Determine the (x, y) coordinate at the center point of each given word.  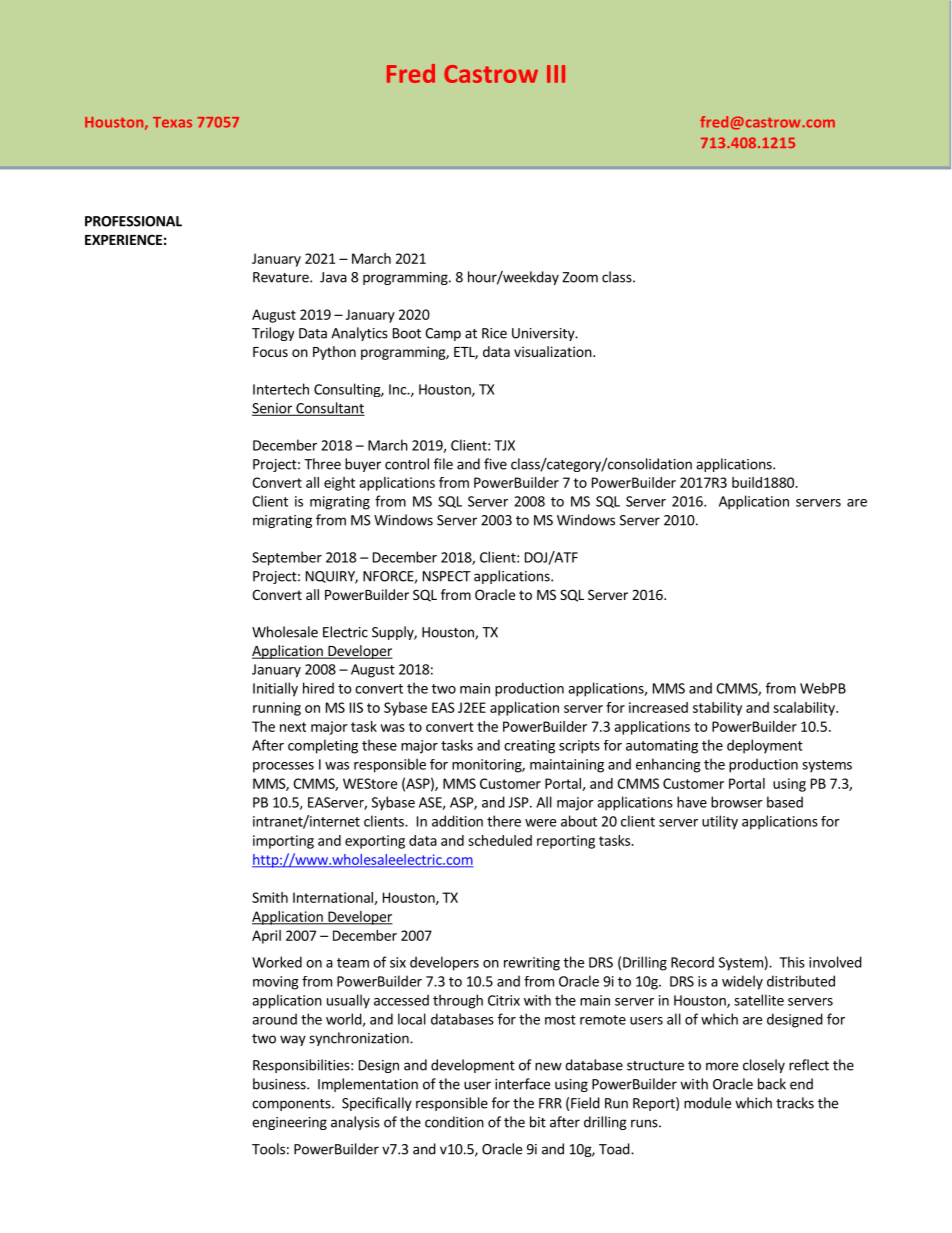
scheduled (500, 840)
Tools (268, 1149)
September (287, 558)
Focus (270, 352)
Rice (494, 333)
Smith (270, 897)
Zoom (580, 277)
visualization (553, 351)
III (556, 74)
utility (720, 822)
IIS (356, 707)
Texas (172, 122)
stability (717, 709)
